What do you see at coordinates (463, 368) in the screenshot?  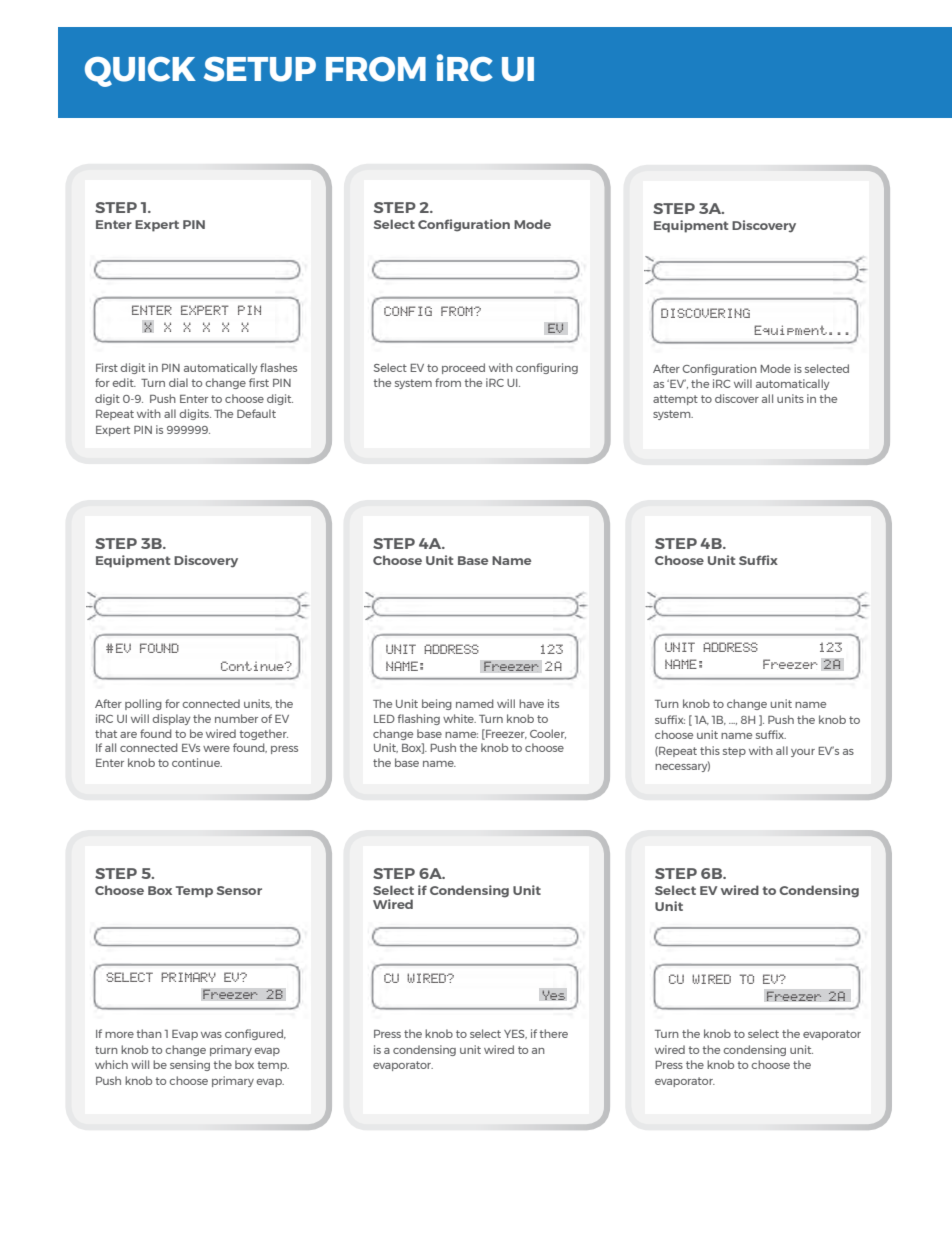 I see `proceed` at bounding box center [463, 368].
